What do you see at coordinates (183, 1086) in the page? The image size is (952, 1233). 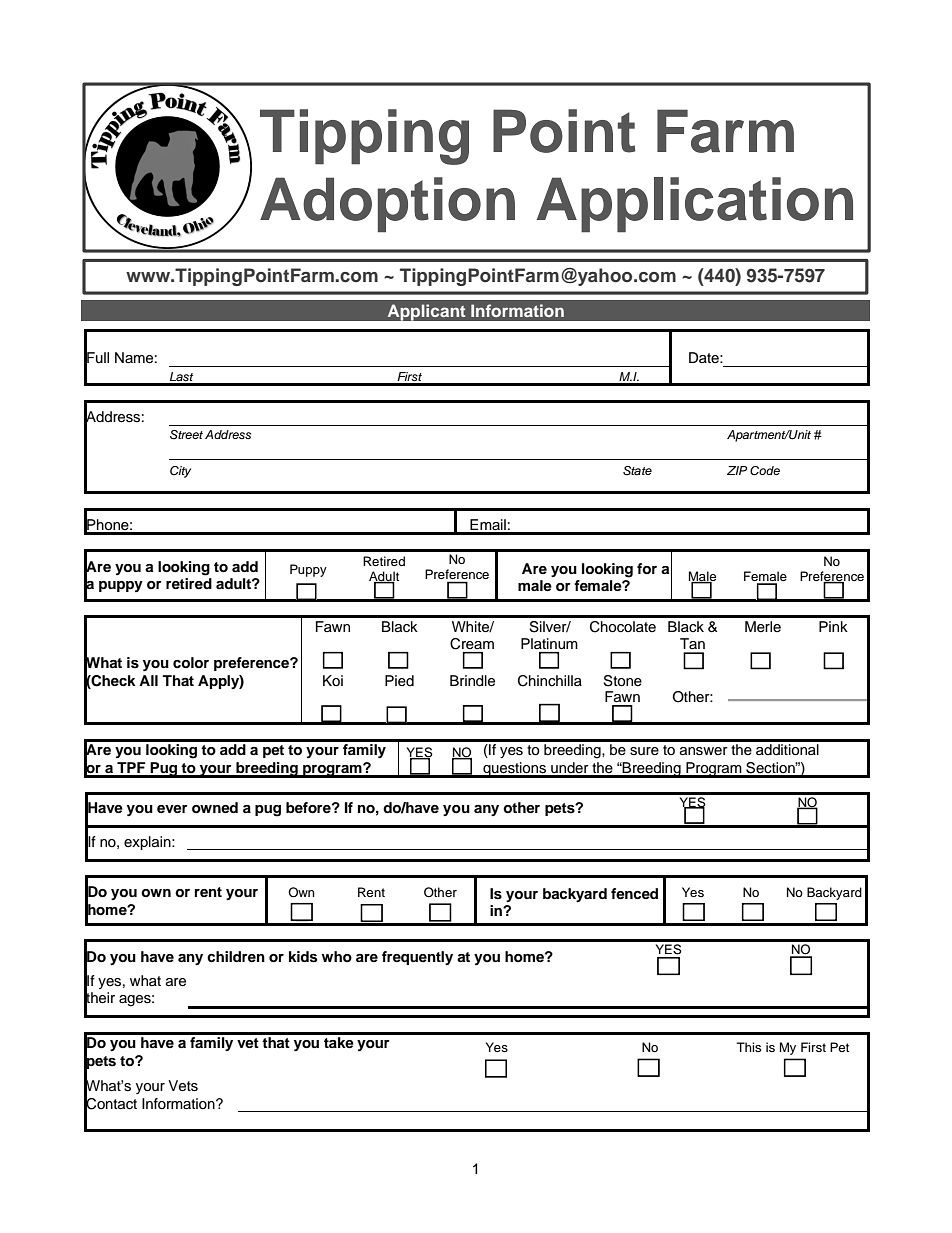 I see `Vets` at bounding box center [183, 1086].
